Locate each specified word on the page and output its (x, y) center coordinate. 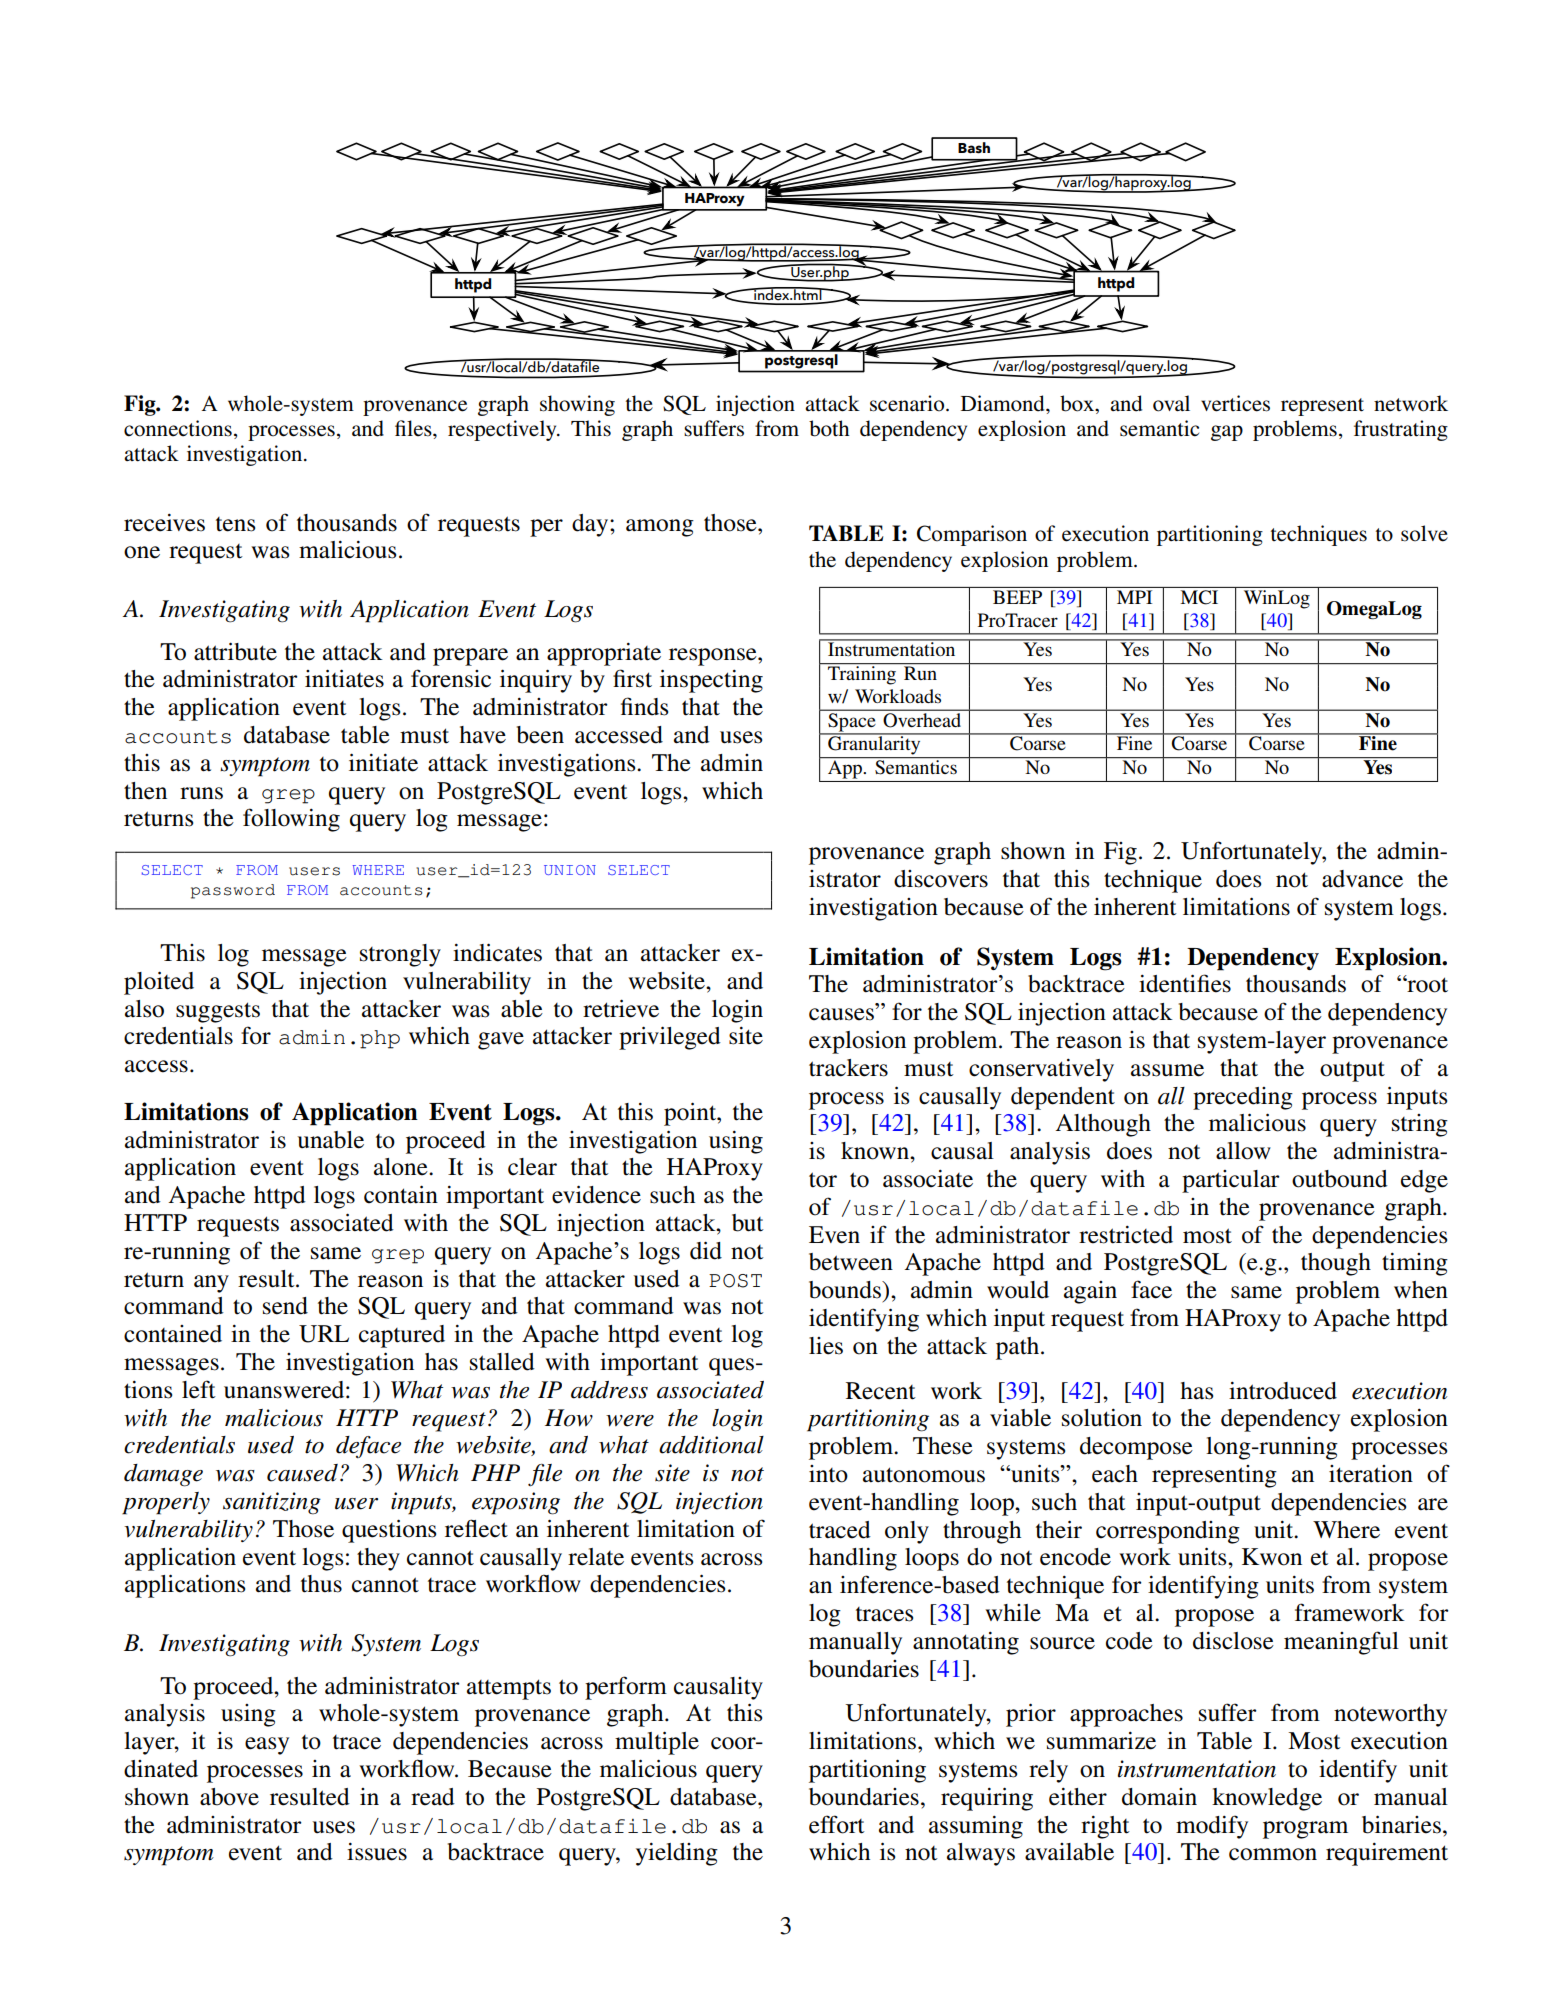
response (714, 657)
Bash (974, 148)
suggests (218, 1012)
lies (826, 1346)
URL (324, 1334)
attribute (235, 651)
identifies (1185, 983)
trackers (848, 1068)
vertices (1235, 403)
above (229, 1797)
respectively (503, 430)
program (1305, 1830)
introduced (1283, 1391)
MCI (1199, 597)
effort (837, 1824)
